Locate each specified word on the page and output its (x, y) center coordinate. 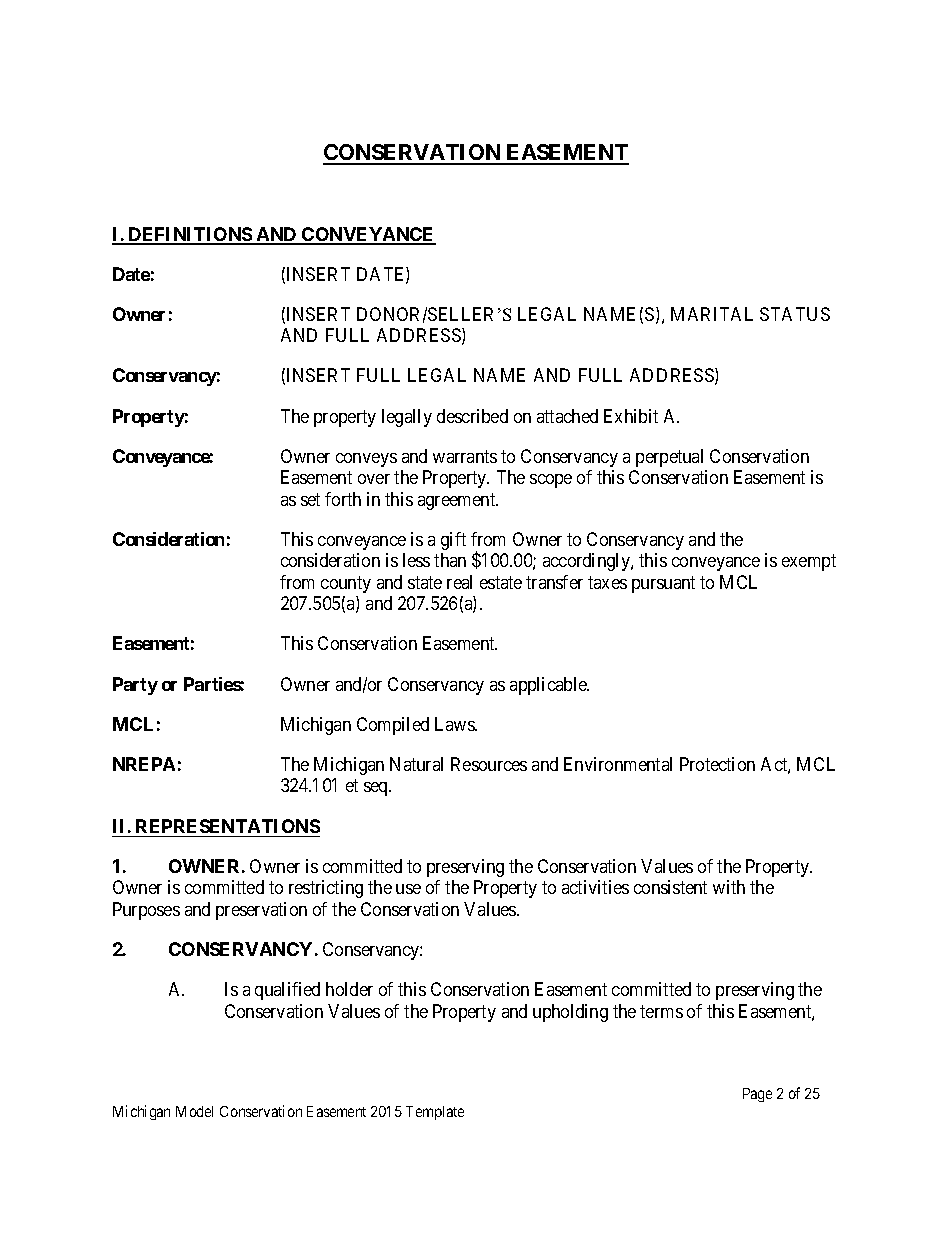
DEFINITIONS (190, 235)
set (310, 499)
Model (194, 1111)
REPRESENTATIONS (228, 826)
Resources (489, 764)
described (472, 416)
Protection (717, 764)
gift (453, 541)
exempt (809, 563)
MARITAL (712, 314)
